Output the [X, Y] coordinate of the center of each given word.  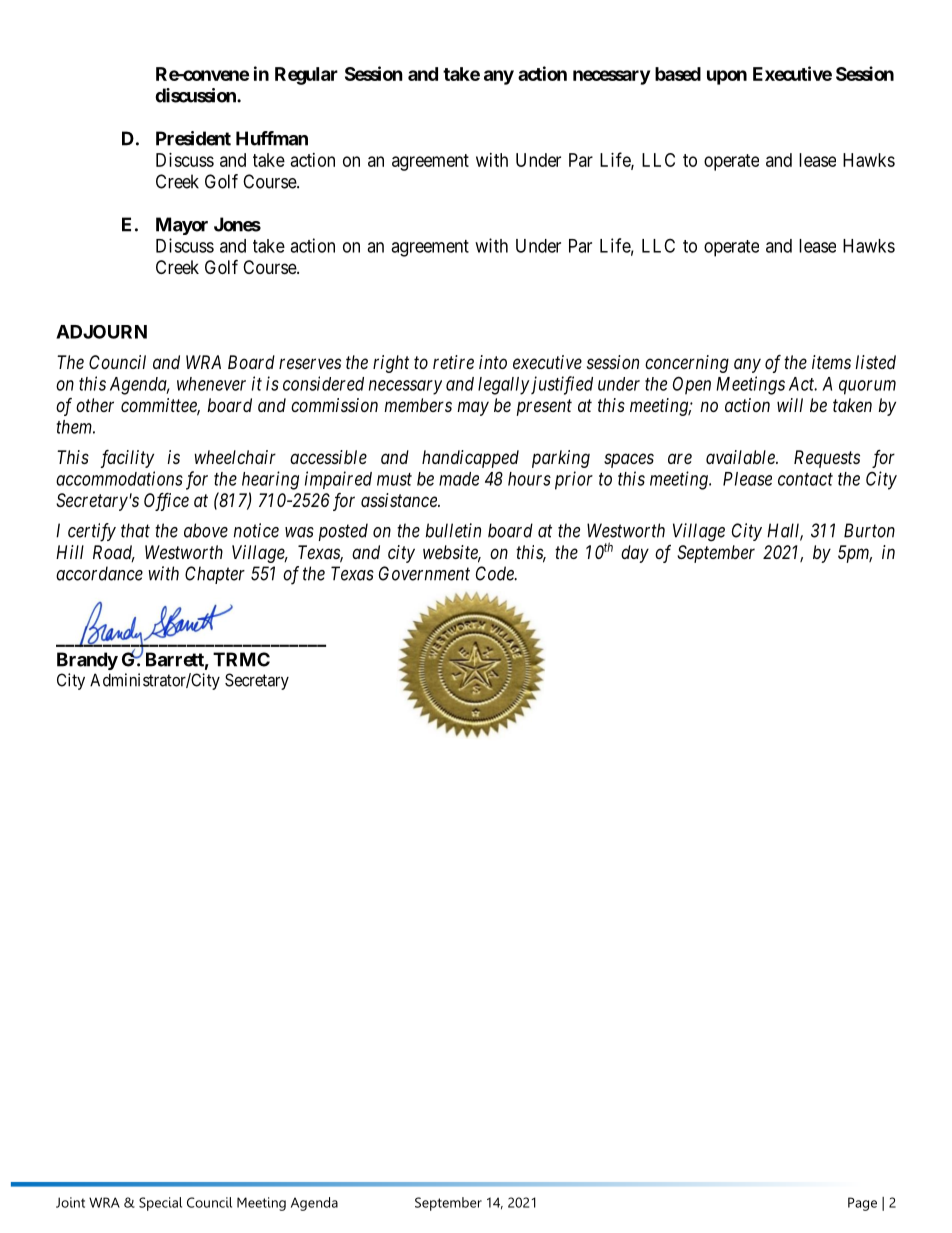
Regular [306, 76]
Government [424, 573]
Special [160, 1204]
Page [862, 1204]
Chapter [215, 575]
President [193, 138]
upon [727, 77]
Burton [869, 530]
